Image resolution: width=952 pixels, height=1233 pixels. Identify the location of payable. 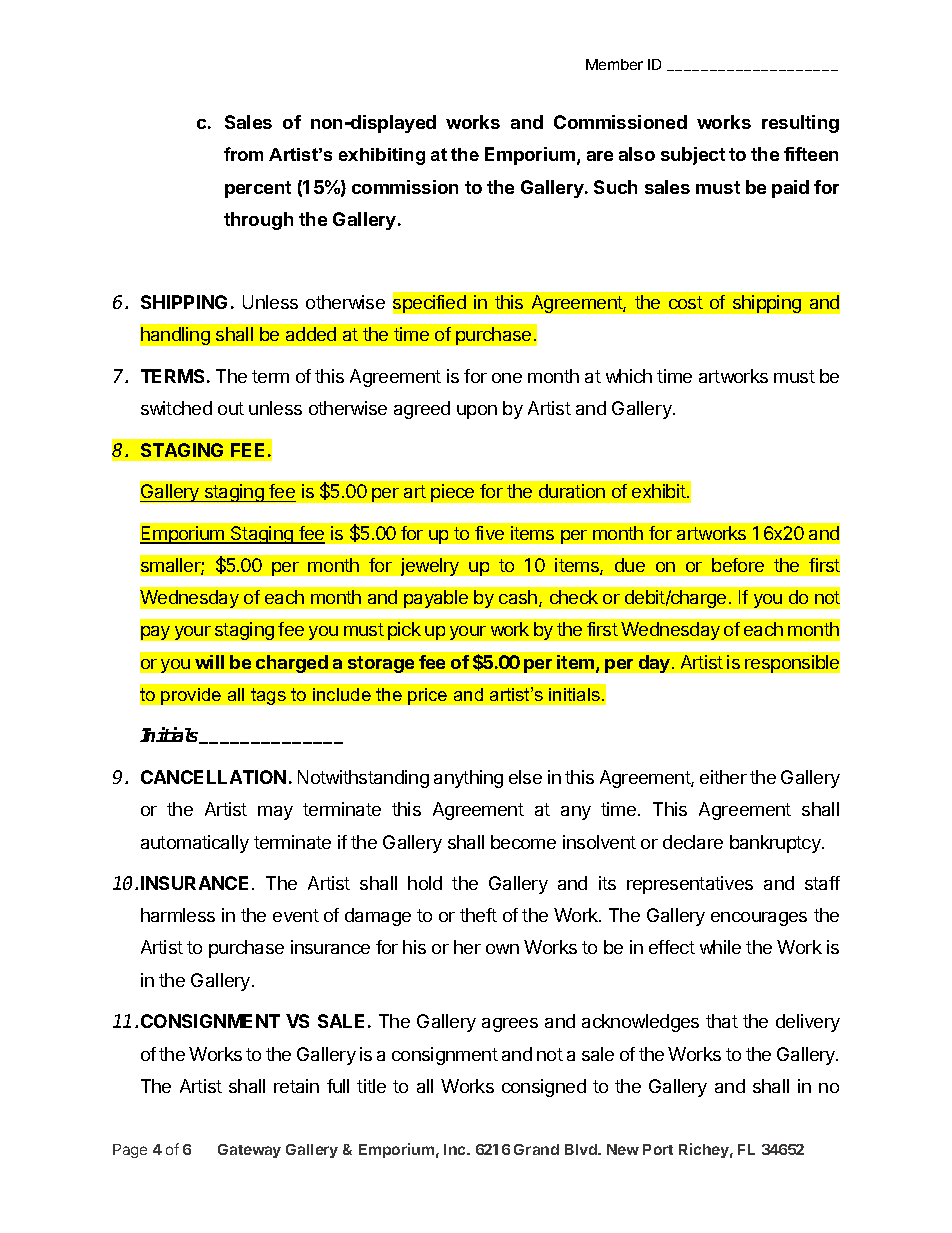
(436, 599).
